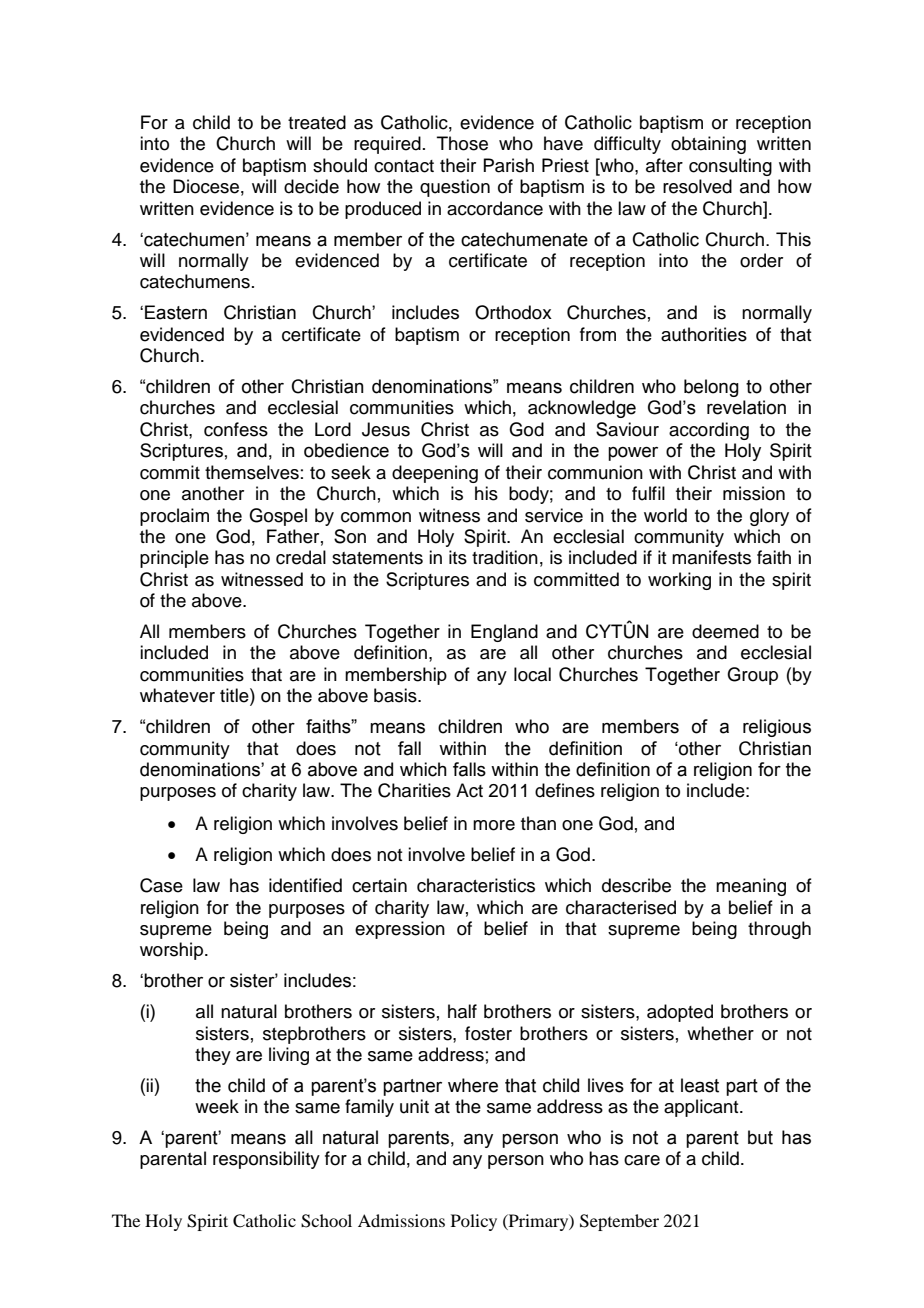  I want to click on Diocese, so click(206, 186).
